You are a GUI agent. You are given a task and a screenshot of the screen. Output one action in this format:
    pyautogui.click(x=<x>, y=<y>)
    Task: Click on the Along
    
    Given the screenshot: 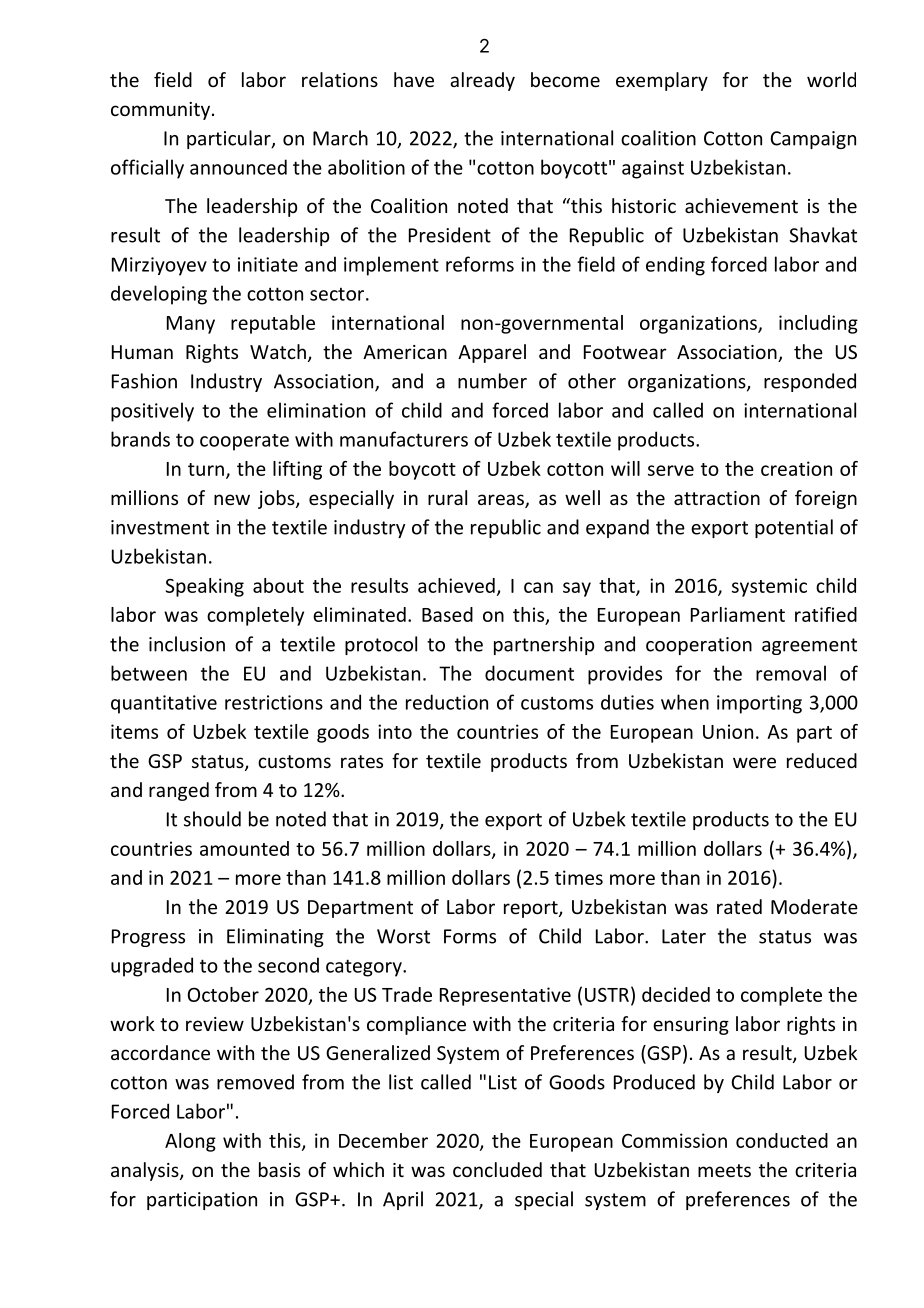 What is the action you would take?
    pyautogui.click(x=190, y=1142)
